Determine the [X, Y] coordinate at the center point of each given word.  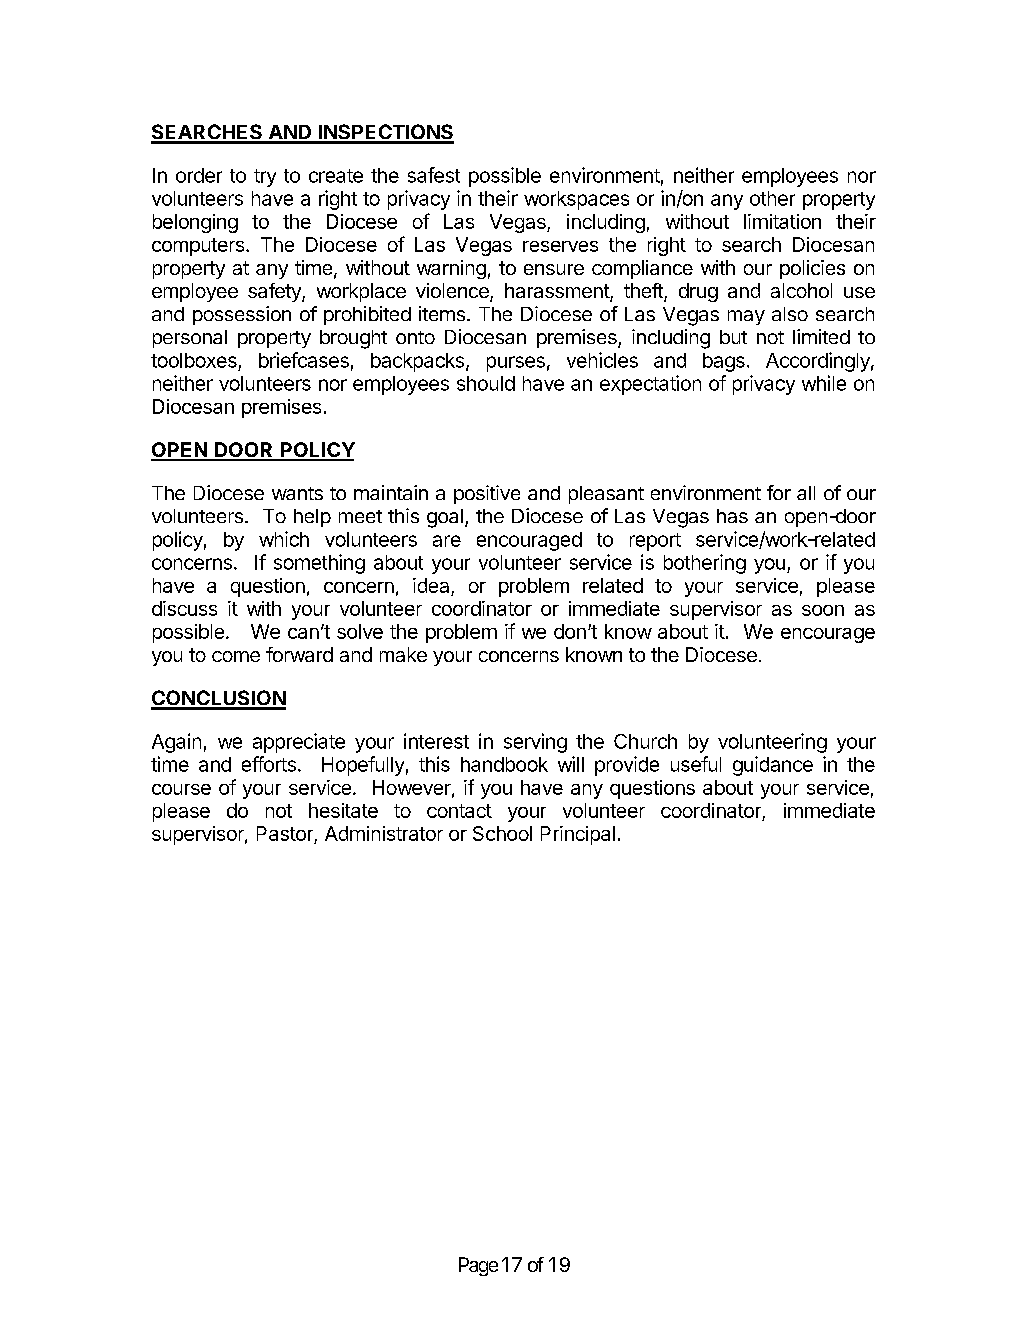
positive [487, 494]
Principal [578, 835]
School [502, 833]
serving [535, 743]
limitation [782, 221]
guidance [773, 766]
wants [297, 493]
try [265, 178]
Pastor [286, 835]
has [732, 516]
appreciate [299, 743]
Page [478, 1266]
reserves [560, 246]
